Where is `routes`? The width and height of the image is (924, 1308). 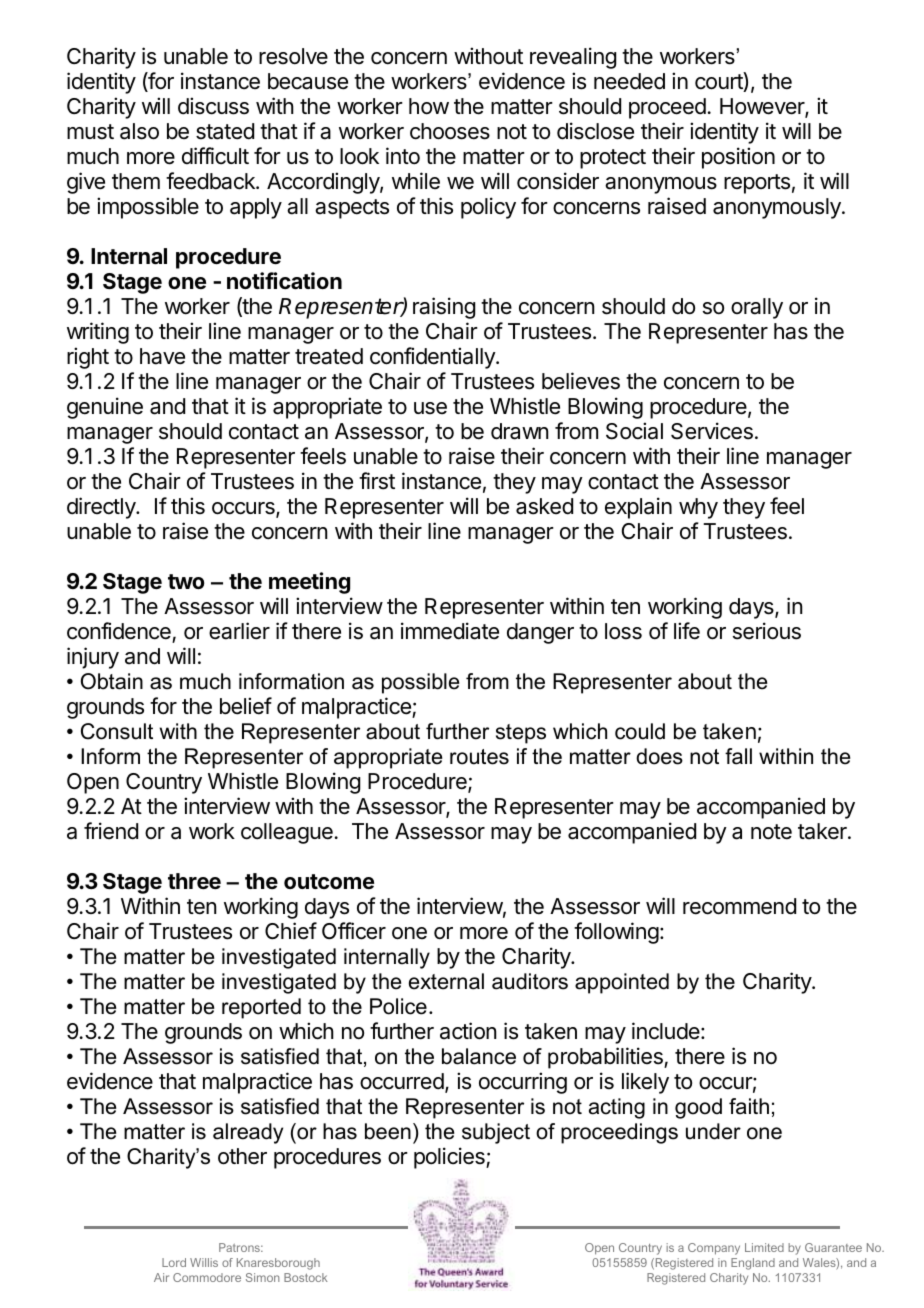 routes is located at coordinates (479, 757).
